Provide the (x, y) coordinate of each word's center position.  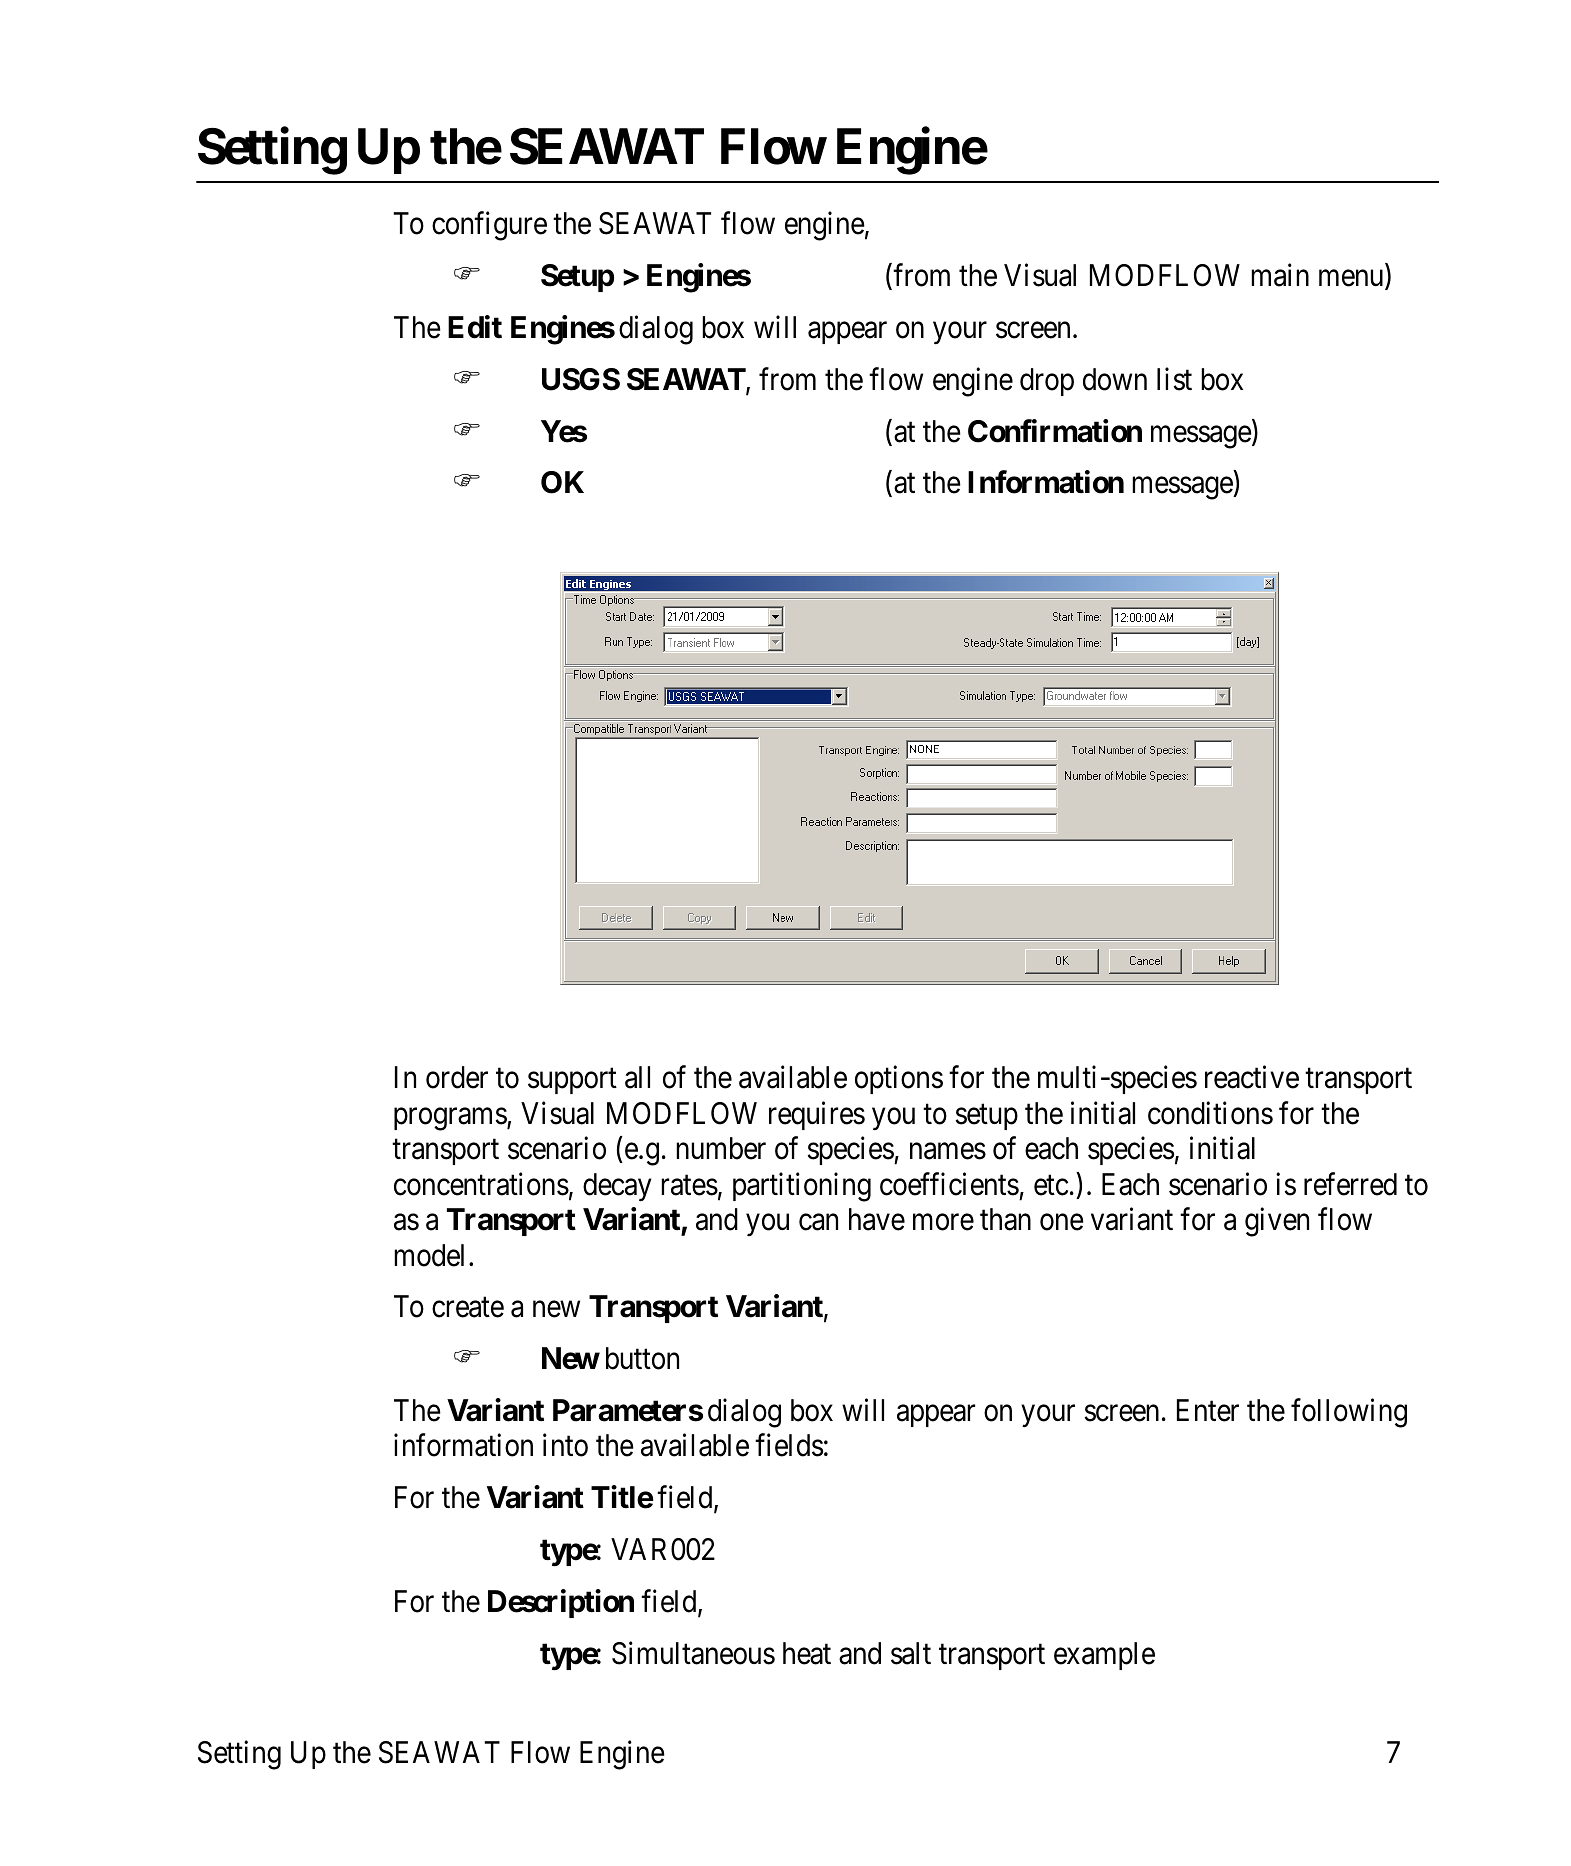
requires (817, 1115)
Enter (1208, 1410)
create (468, 1308)
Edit (475, 327)
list (1174, 379)
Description (561, 1603)
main (1280, 275)
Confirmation (1055, 431)
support (572, 1081)
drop (1047, 382)
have (877, 1219)
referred (1350, 1184)
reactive (1252, 1077)
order (457, 1077)
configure (489, 226)
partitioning (802, 1187)
